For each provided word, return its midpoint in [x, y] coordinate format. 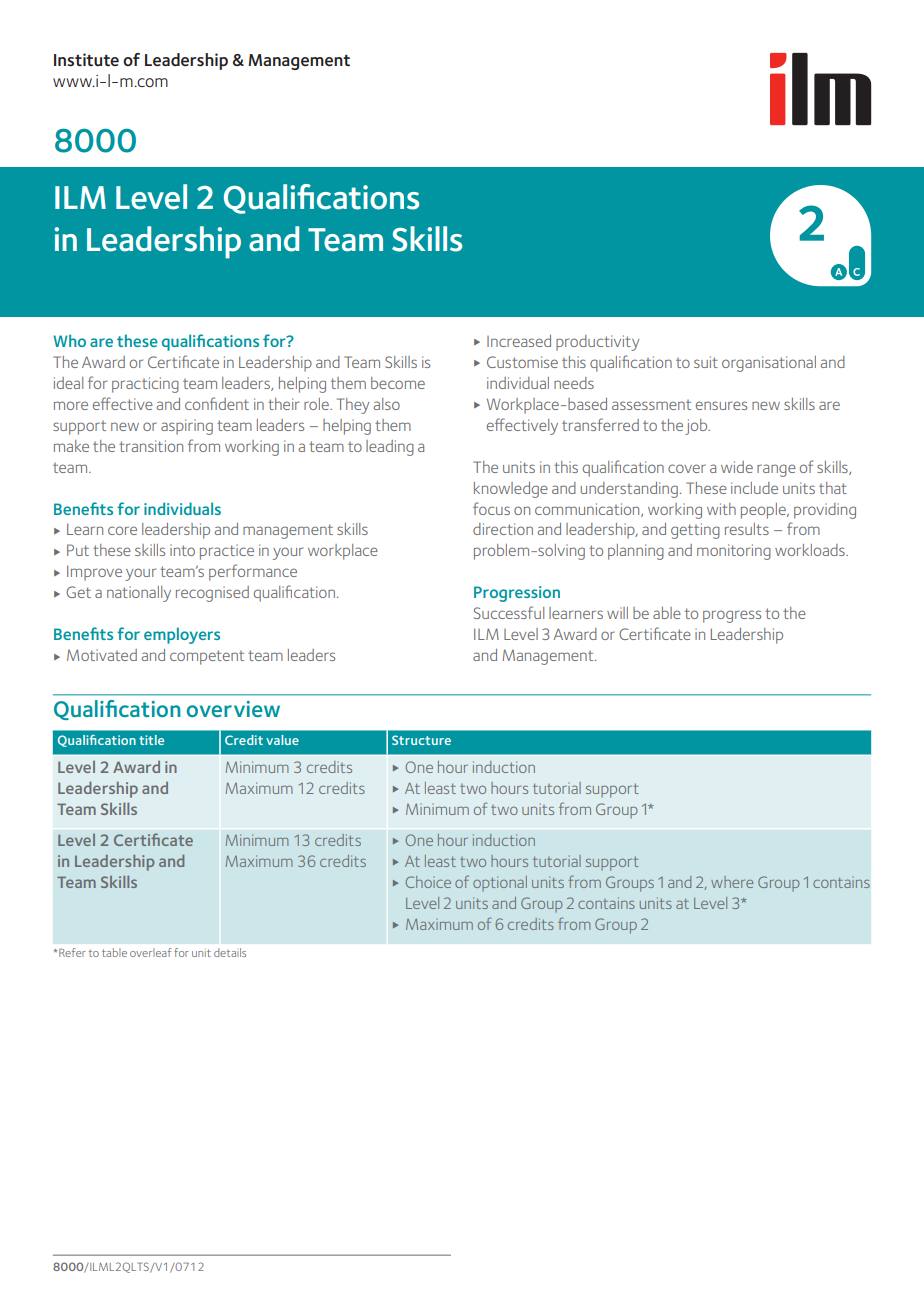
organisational [769, 364]
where [732, 882]
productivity [597, 343]
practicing [145, 385]
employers [182, 635]
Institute [86, 60]
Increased [519, 341]
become [398, 383]
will [617, 613]
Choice [428, 882]
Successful [509, 612]
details [230, 952]
